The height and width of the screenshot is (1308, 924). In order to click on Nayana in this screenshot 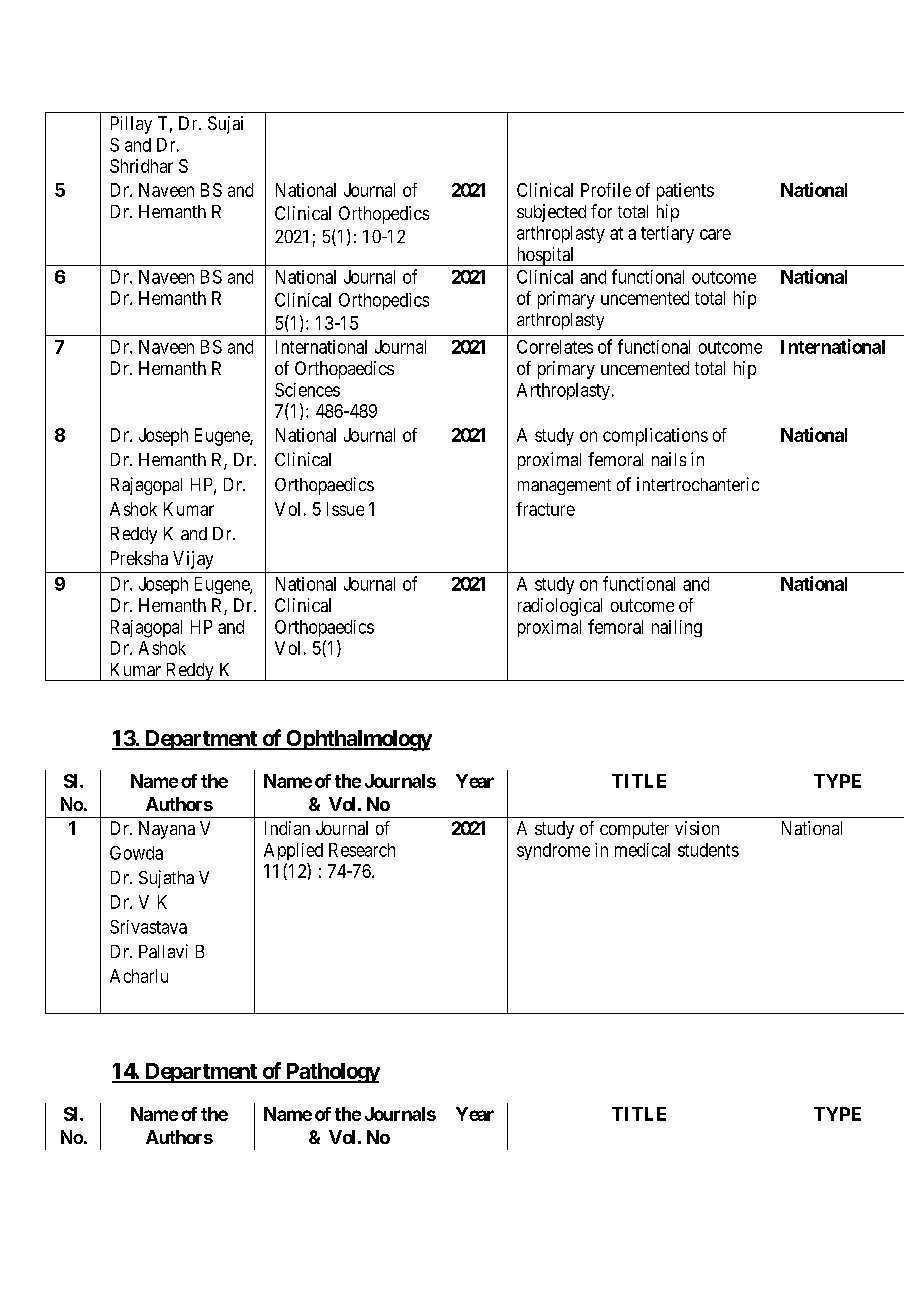, I will do `click(167, 830)`.
